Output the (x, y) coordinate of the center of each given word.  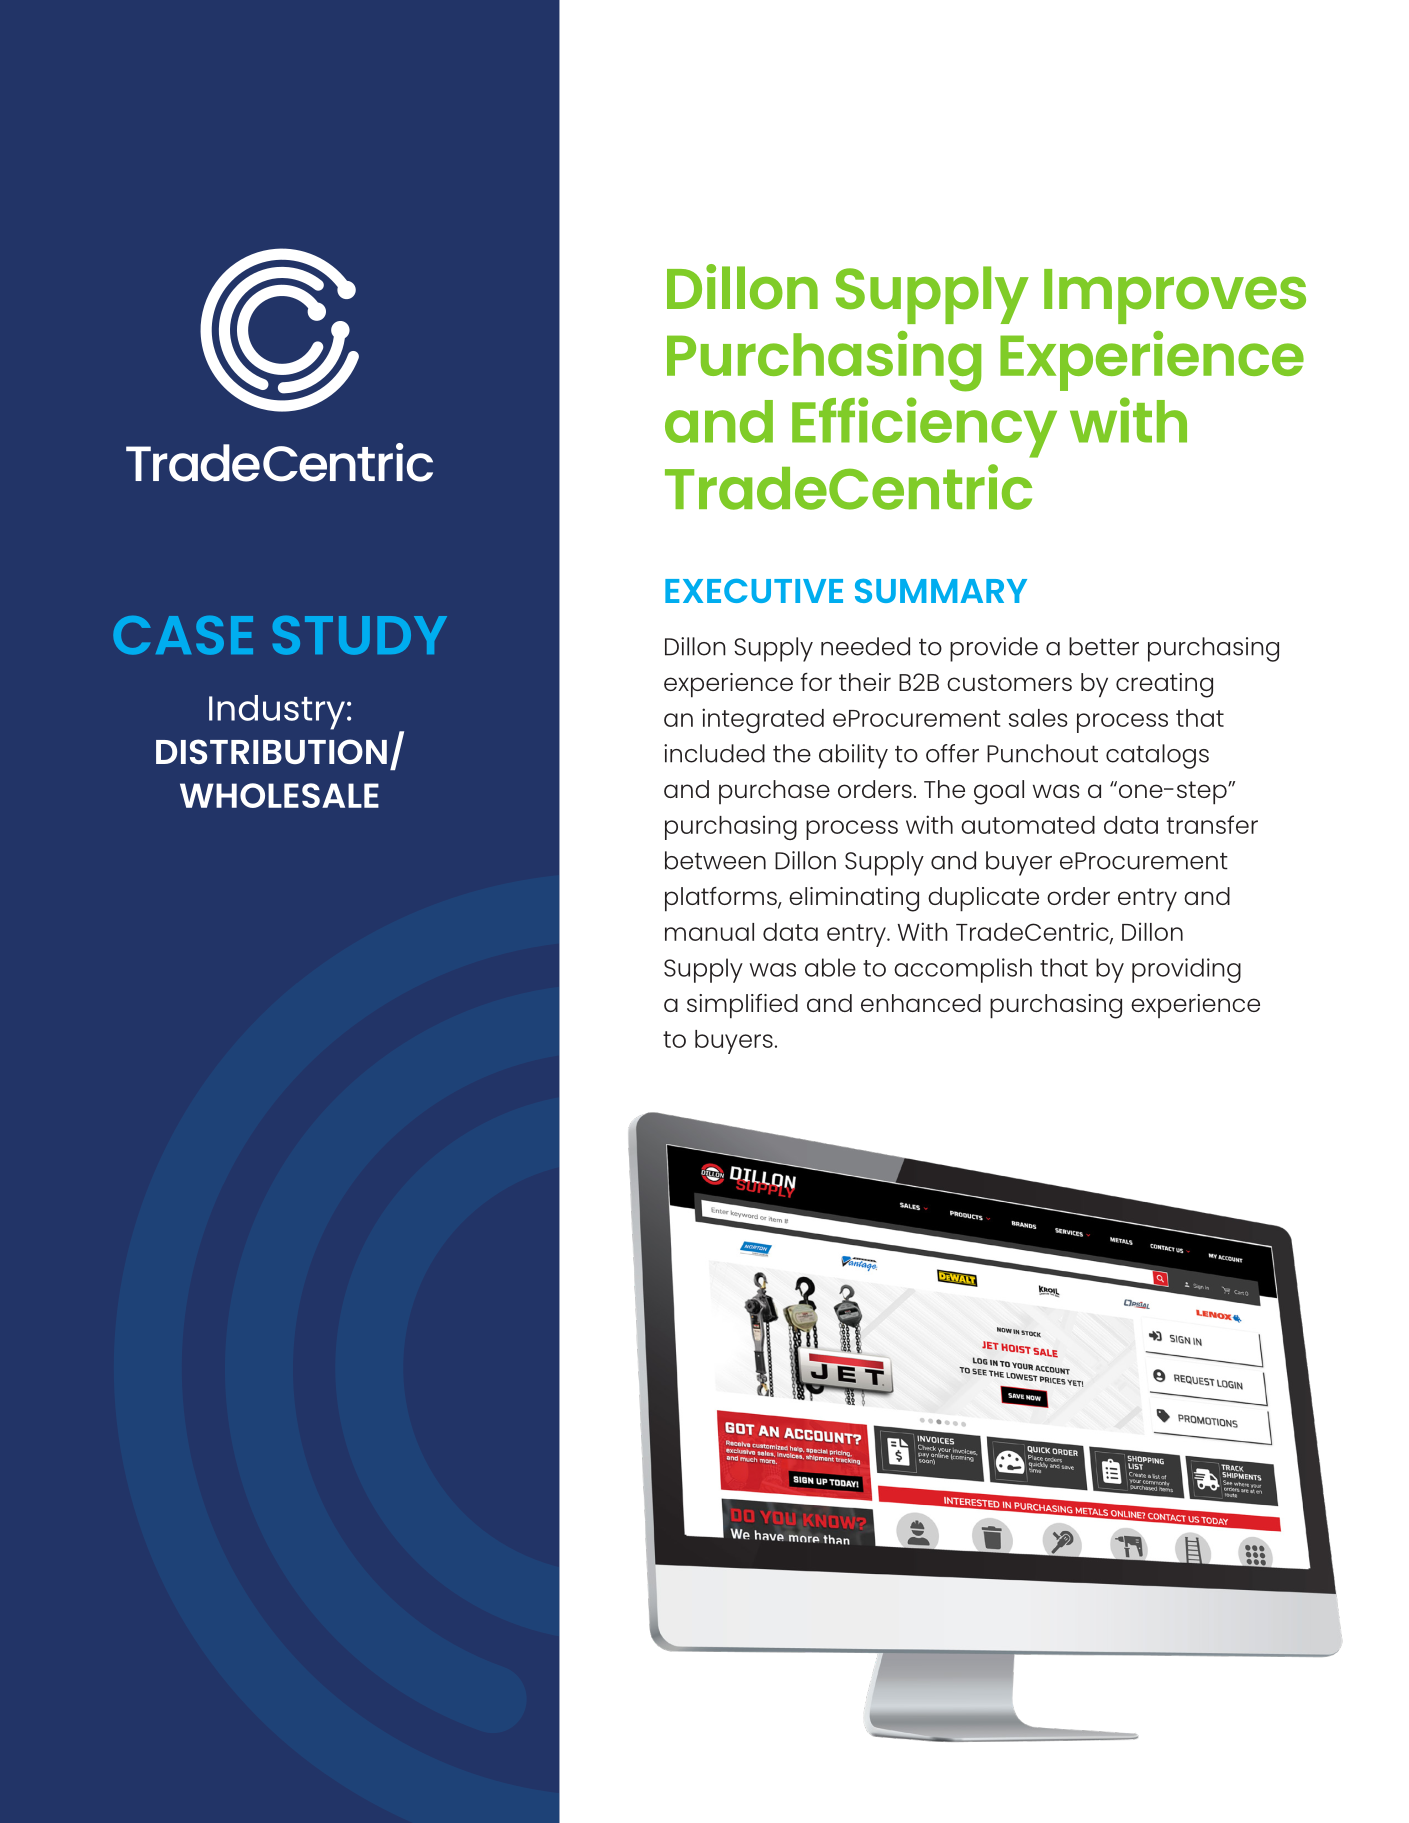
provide (994, 649)
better (1104, 646)
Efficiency (924, 427)
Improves (1175, 296)
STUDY (360, 635)
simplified (742, 1006)
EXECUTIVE (754, 591)
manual (709, 932)
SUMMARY (941, 590)
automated (1028, 825)
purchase (774, 792)
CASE (183, 635)
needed (865, 646)
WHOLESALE (279, 795)
